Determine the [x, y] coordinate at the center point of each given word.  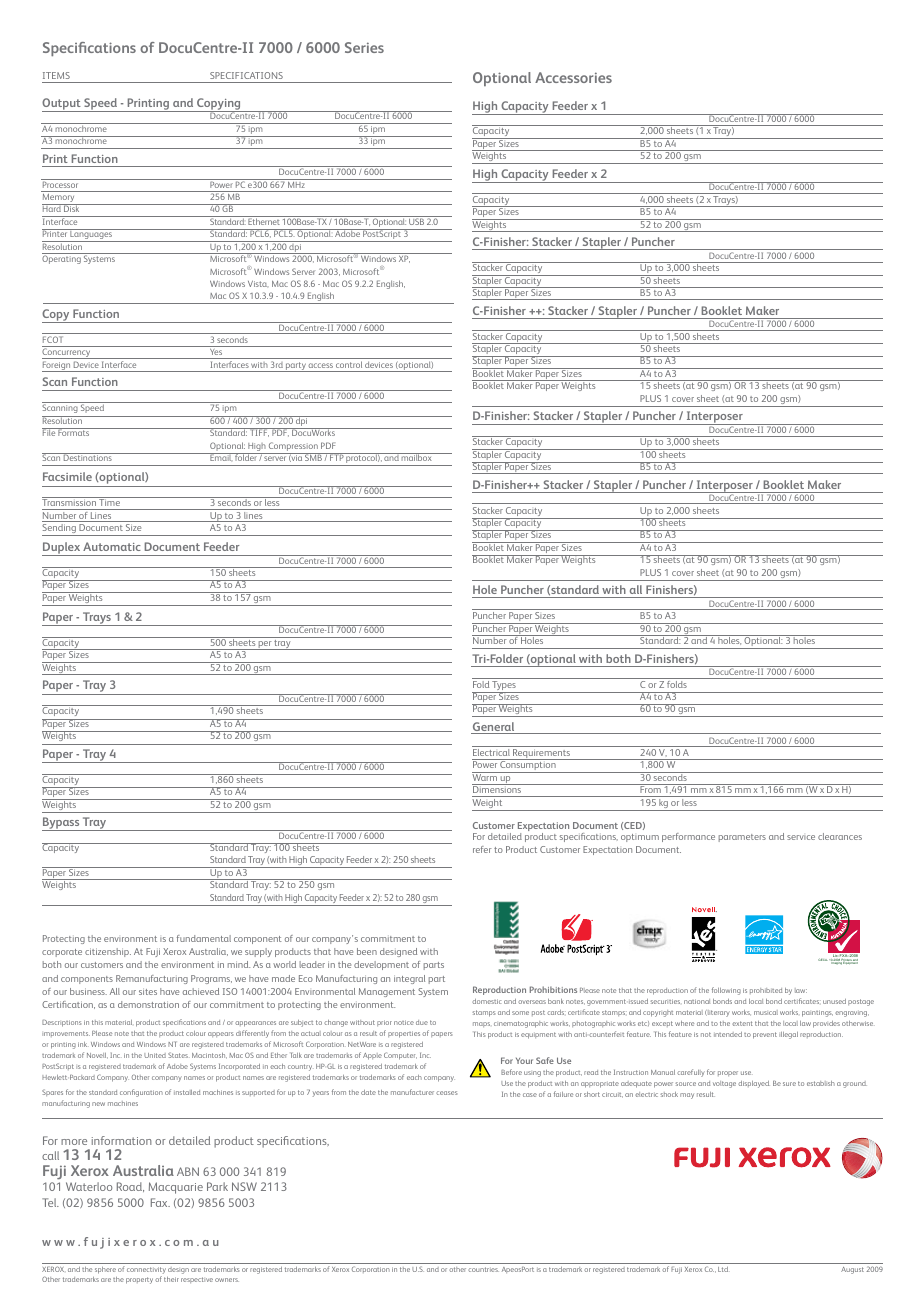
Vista [258, 284]
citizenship [108, 952]
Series [364, 47]
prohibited [766, 991]
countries [483, 1269]
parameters [742, 838]
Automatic [112, 546]
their [171, 1279]
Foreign [57, 366]
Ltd [723, 1269]
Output [62, 105]
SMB [313, 457]
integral [409, 979]
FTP [337, 457]
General [494, 728]
